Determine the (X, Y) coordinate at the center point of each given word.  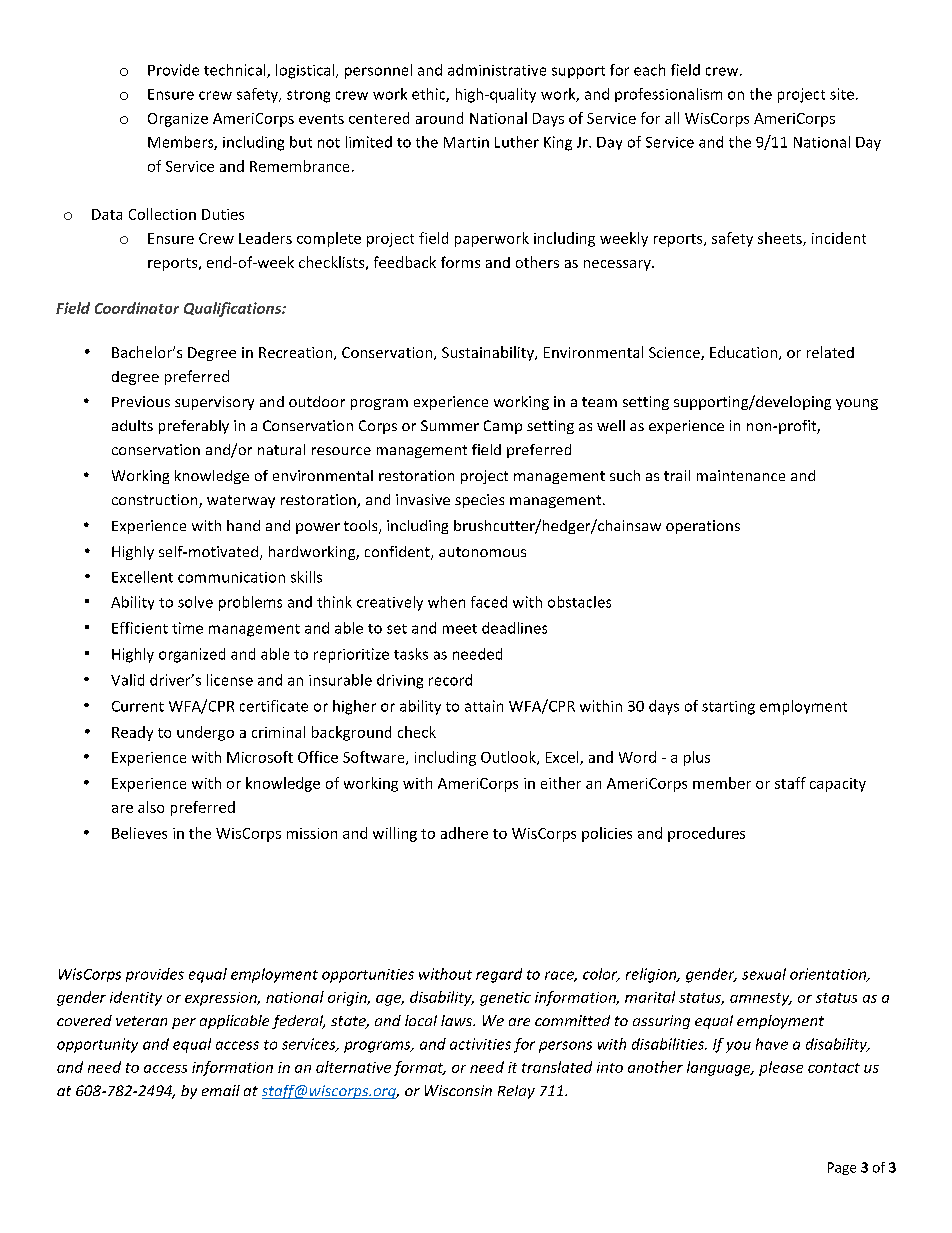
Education (745, 353)
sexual (764, 974)
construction (156, 501)
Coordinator (137, 308)
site (842, 94)
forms (460, 262)
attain (484, 706)
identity (136, 998)
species (479, 501)
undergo (205, 733)
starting (728, 708)
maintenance (741, 475)
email (221, 1090)
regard (499, 975)
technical (236, 71)
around (439, 118)
